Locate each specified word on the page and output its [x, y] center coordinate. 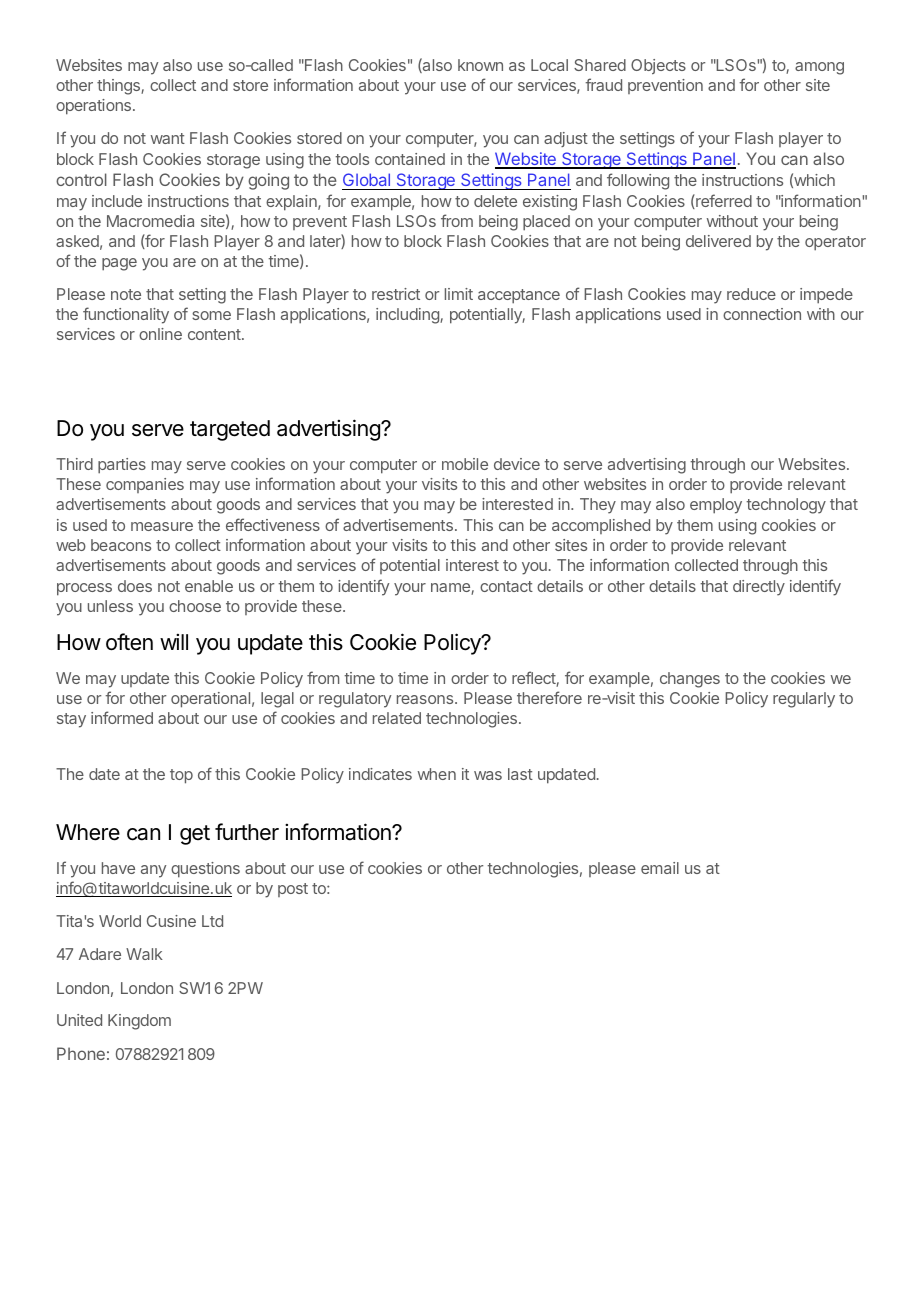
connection [762, 314]
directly [759, 588]
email [660, 868]
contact [506, 586]
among [819, 68]
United [79, 1020]
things [119, 87]
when [437, 774]
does [135, 586]
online [160, 334]
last [520, 774]
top [181, 776]
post [293, 890]
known [480, 65]
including [408, 316]
